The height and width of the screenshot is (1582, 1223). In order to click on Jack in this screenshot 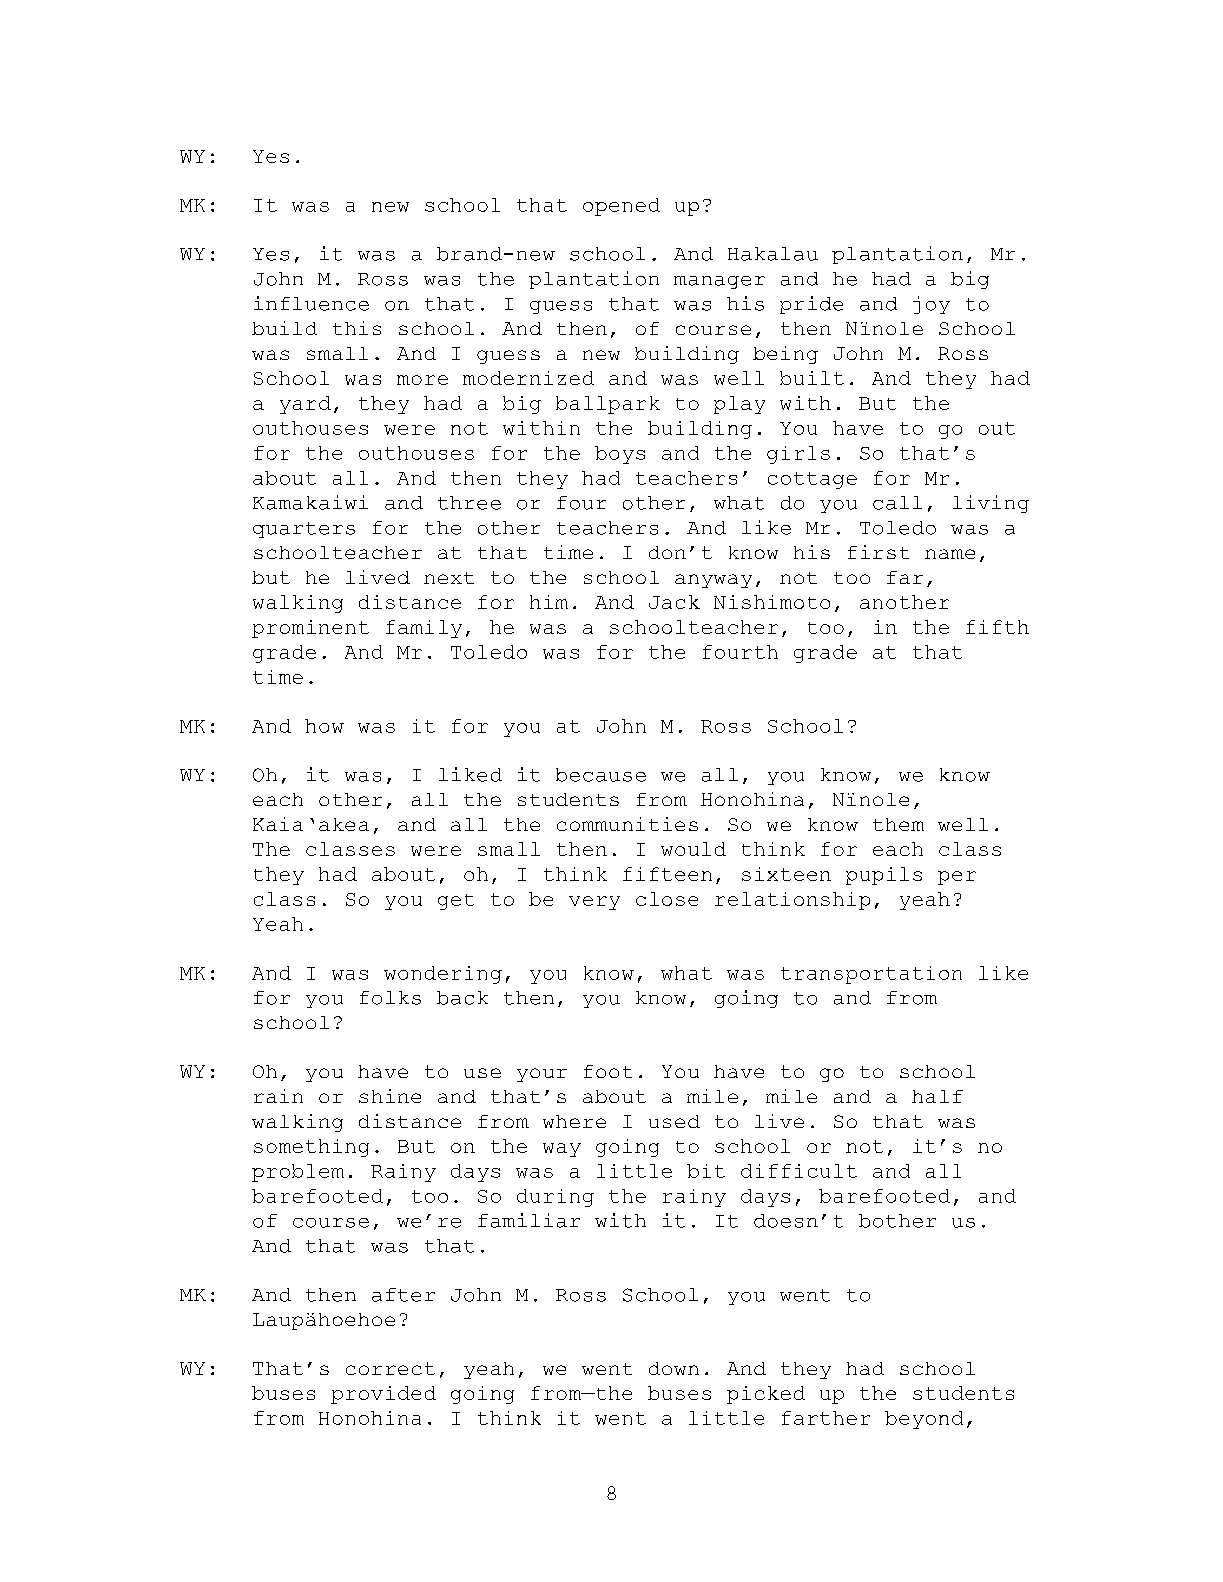, I will do `click(674, 602)`.
